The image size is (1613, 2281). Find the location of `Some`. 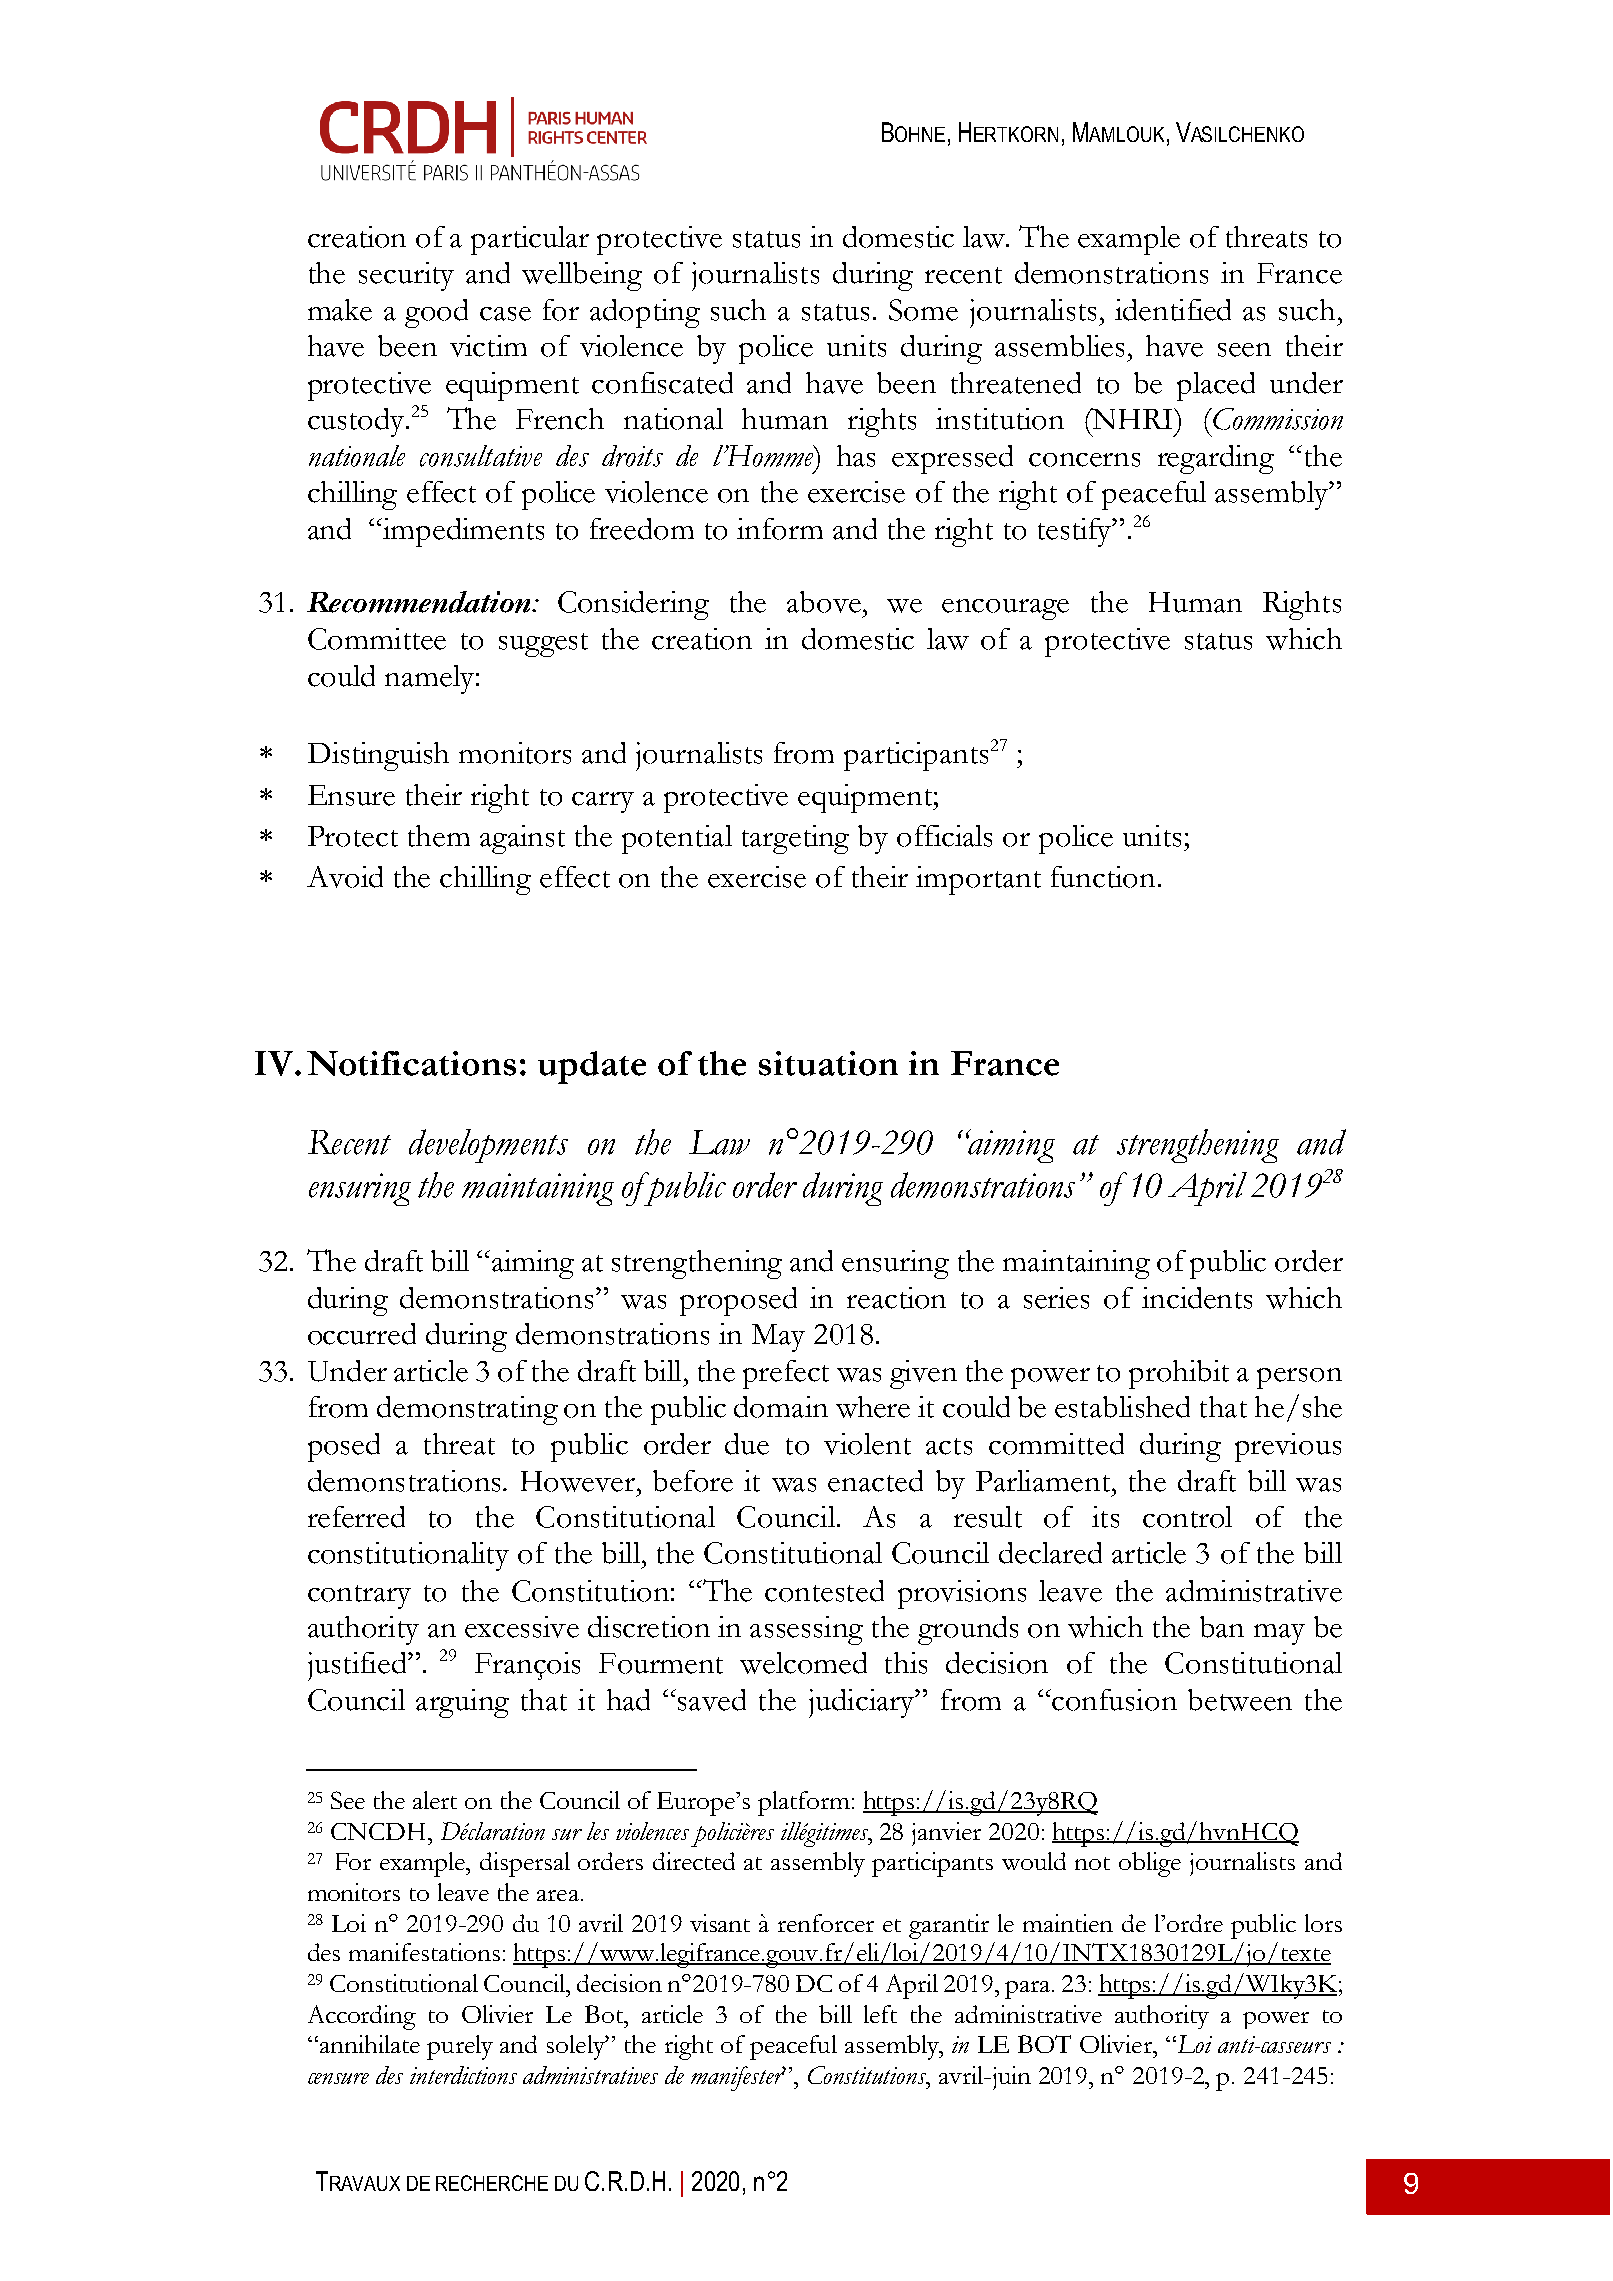

Some is located at coordinates (923, 310).
